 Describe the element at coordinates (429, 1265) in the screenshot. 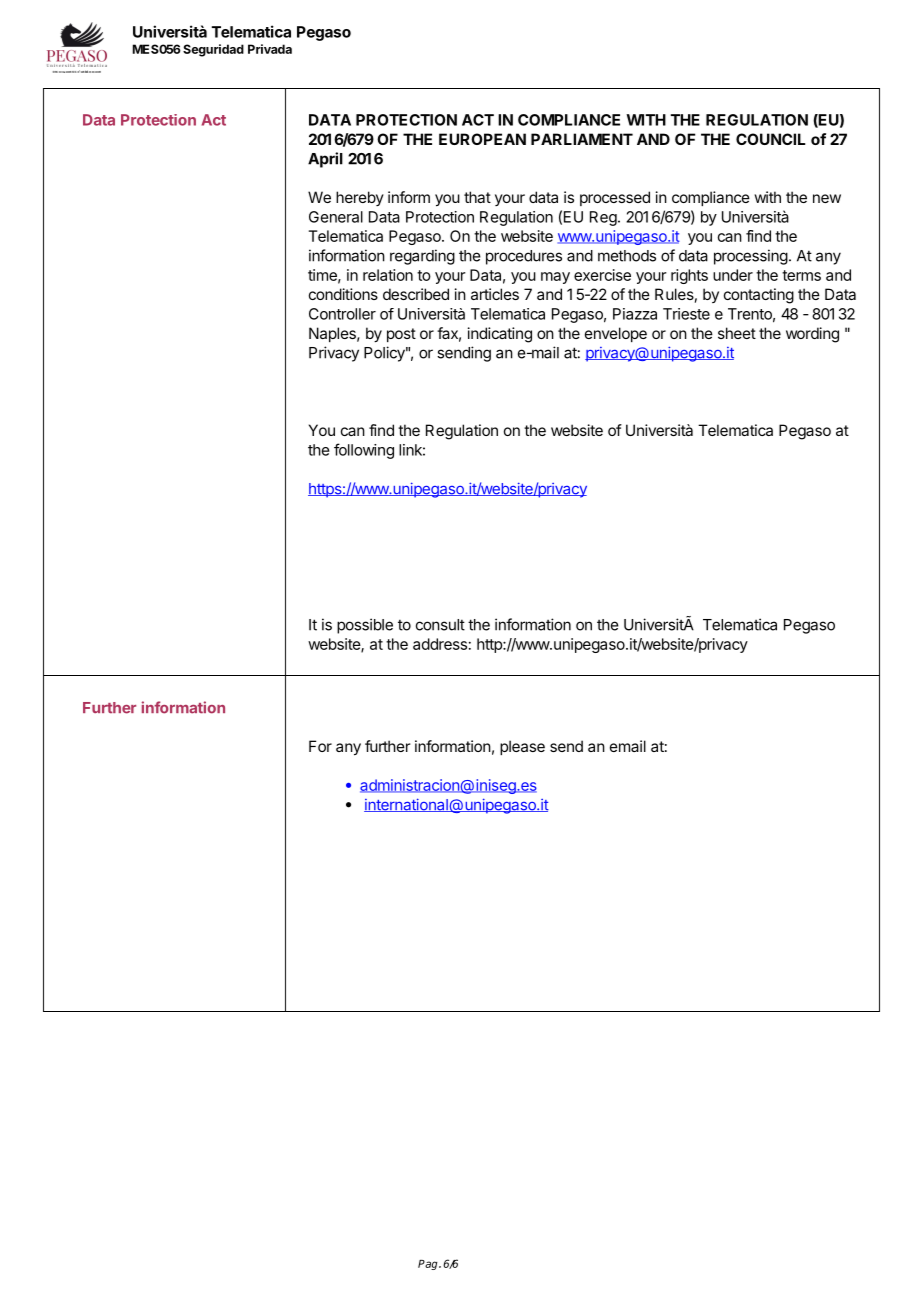

I see `Pag` at that location.
